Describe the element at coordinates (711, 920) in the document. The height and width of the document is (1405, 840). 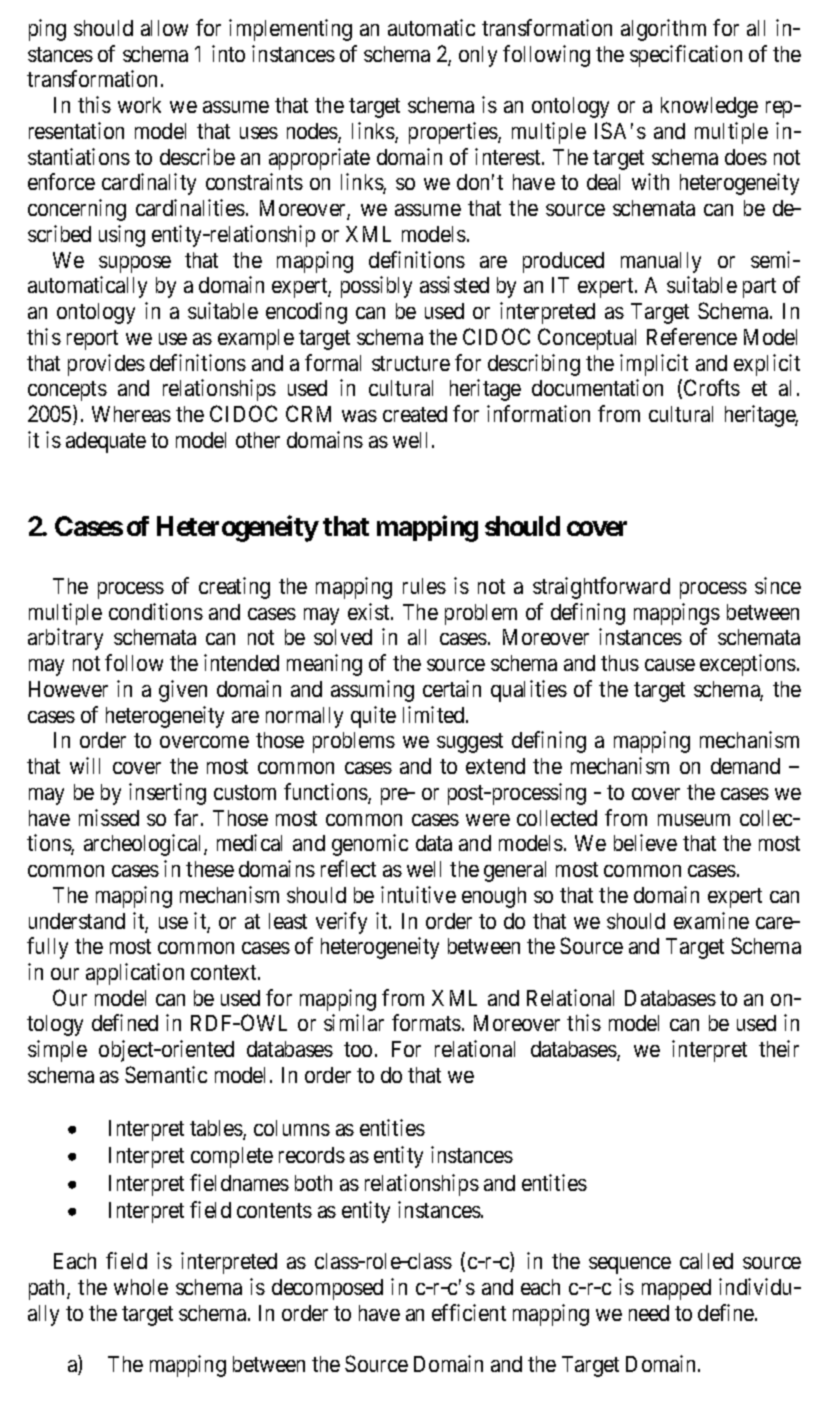
I see `examine` at that location.
